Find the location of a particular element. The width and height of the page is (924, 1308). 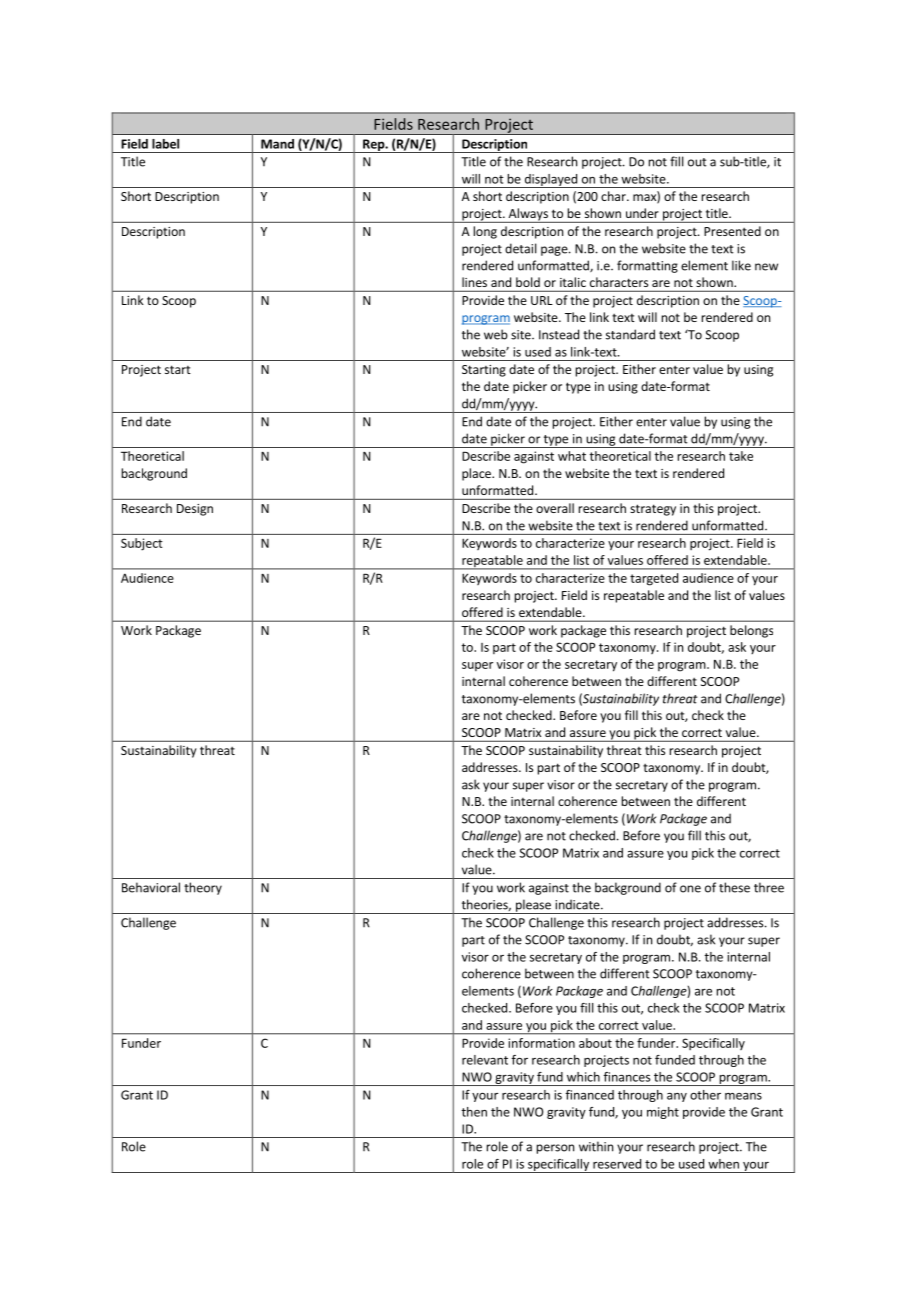

lines is located at coordinates (474, 282).
